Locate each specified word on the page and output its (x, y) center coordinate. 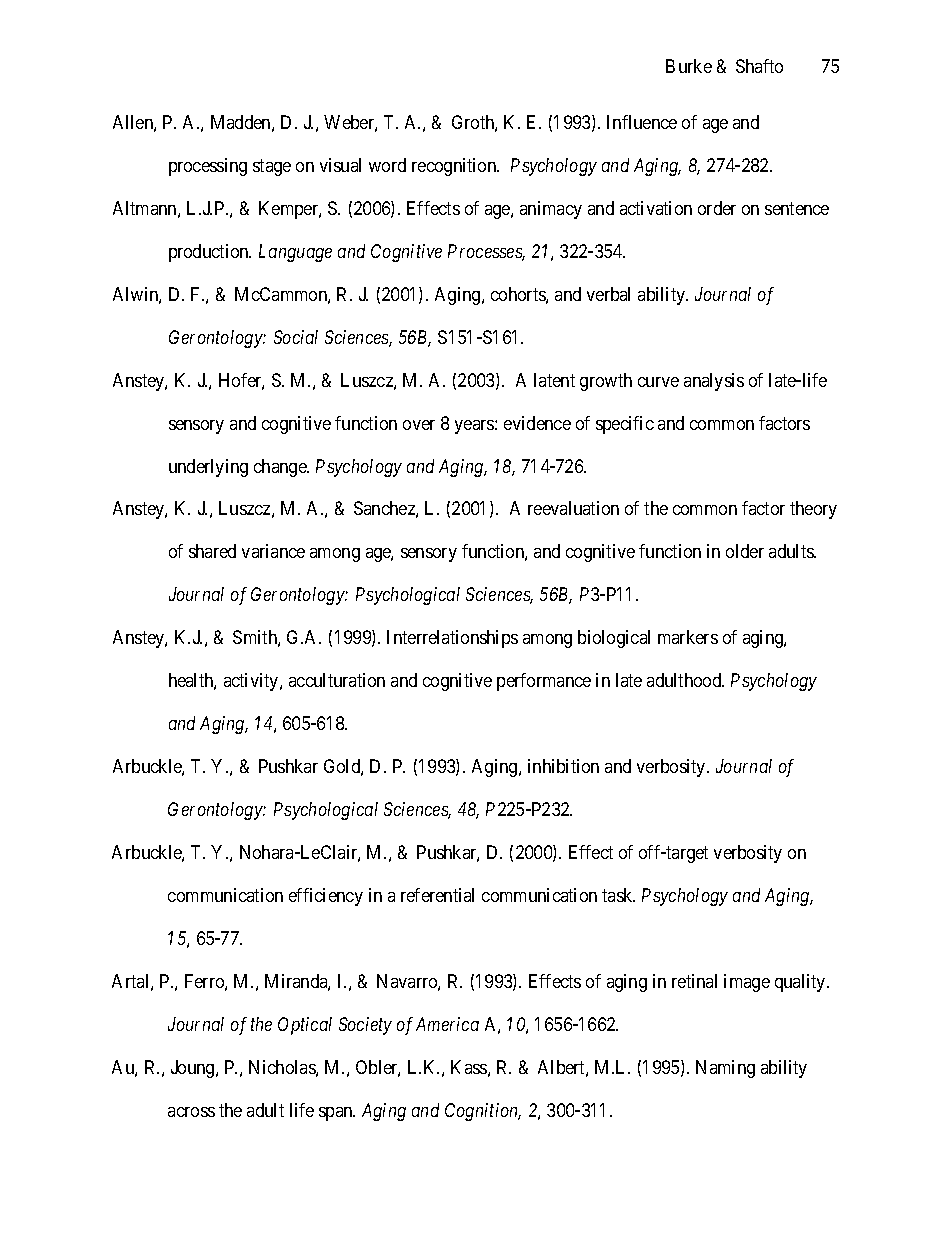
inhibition (563, 766)
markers (688, 637)
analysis (714, 382)
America (447, 1024)
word (387, 165)
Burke (689, 66)
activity (252, 682)
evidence (537, 423)
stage (272, 167)
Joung (194, 1069)
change (281, 468)
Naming (725, 1069)
